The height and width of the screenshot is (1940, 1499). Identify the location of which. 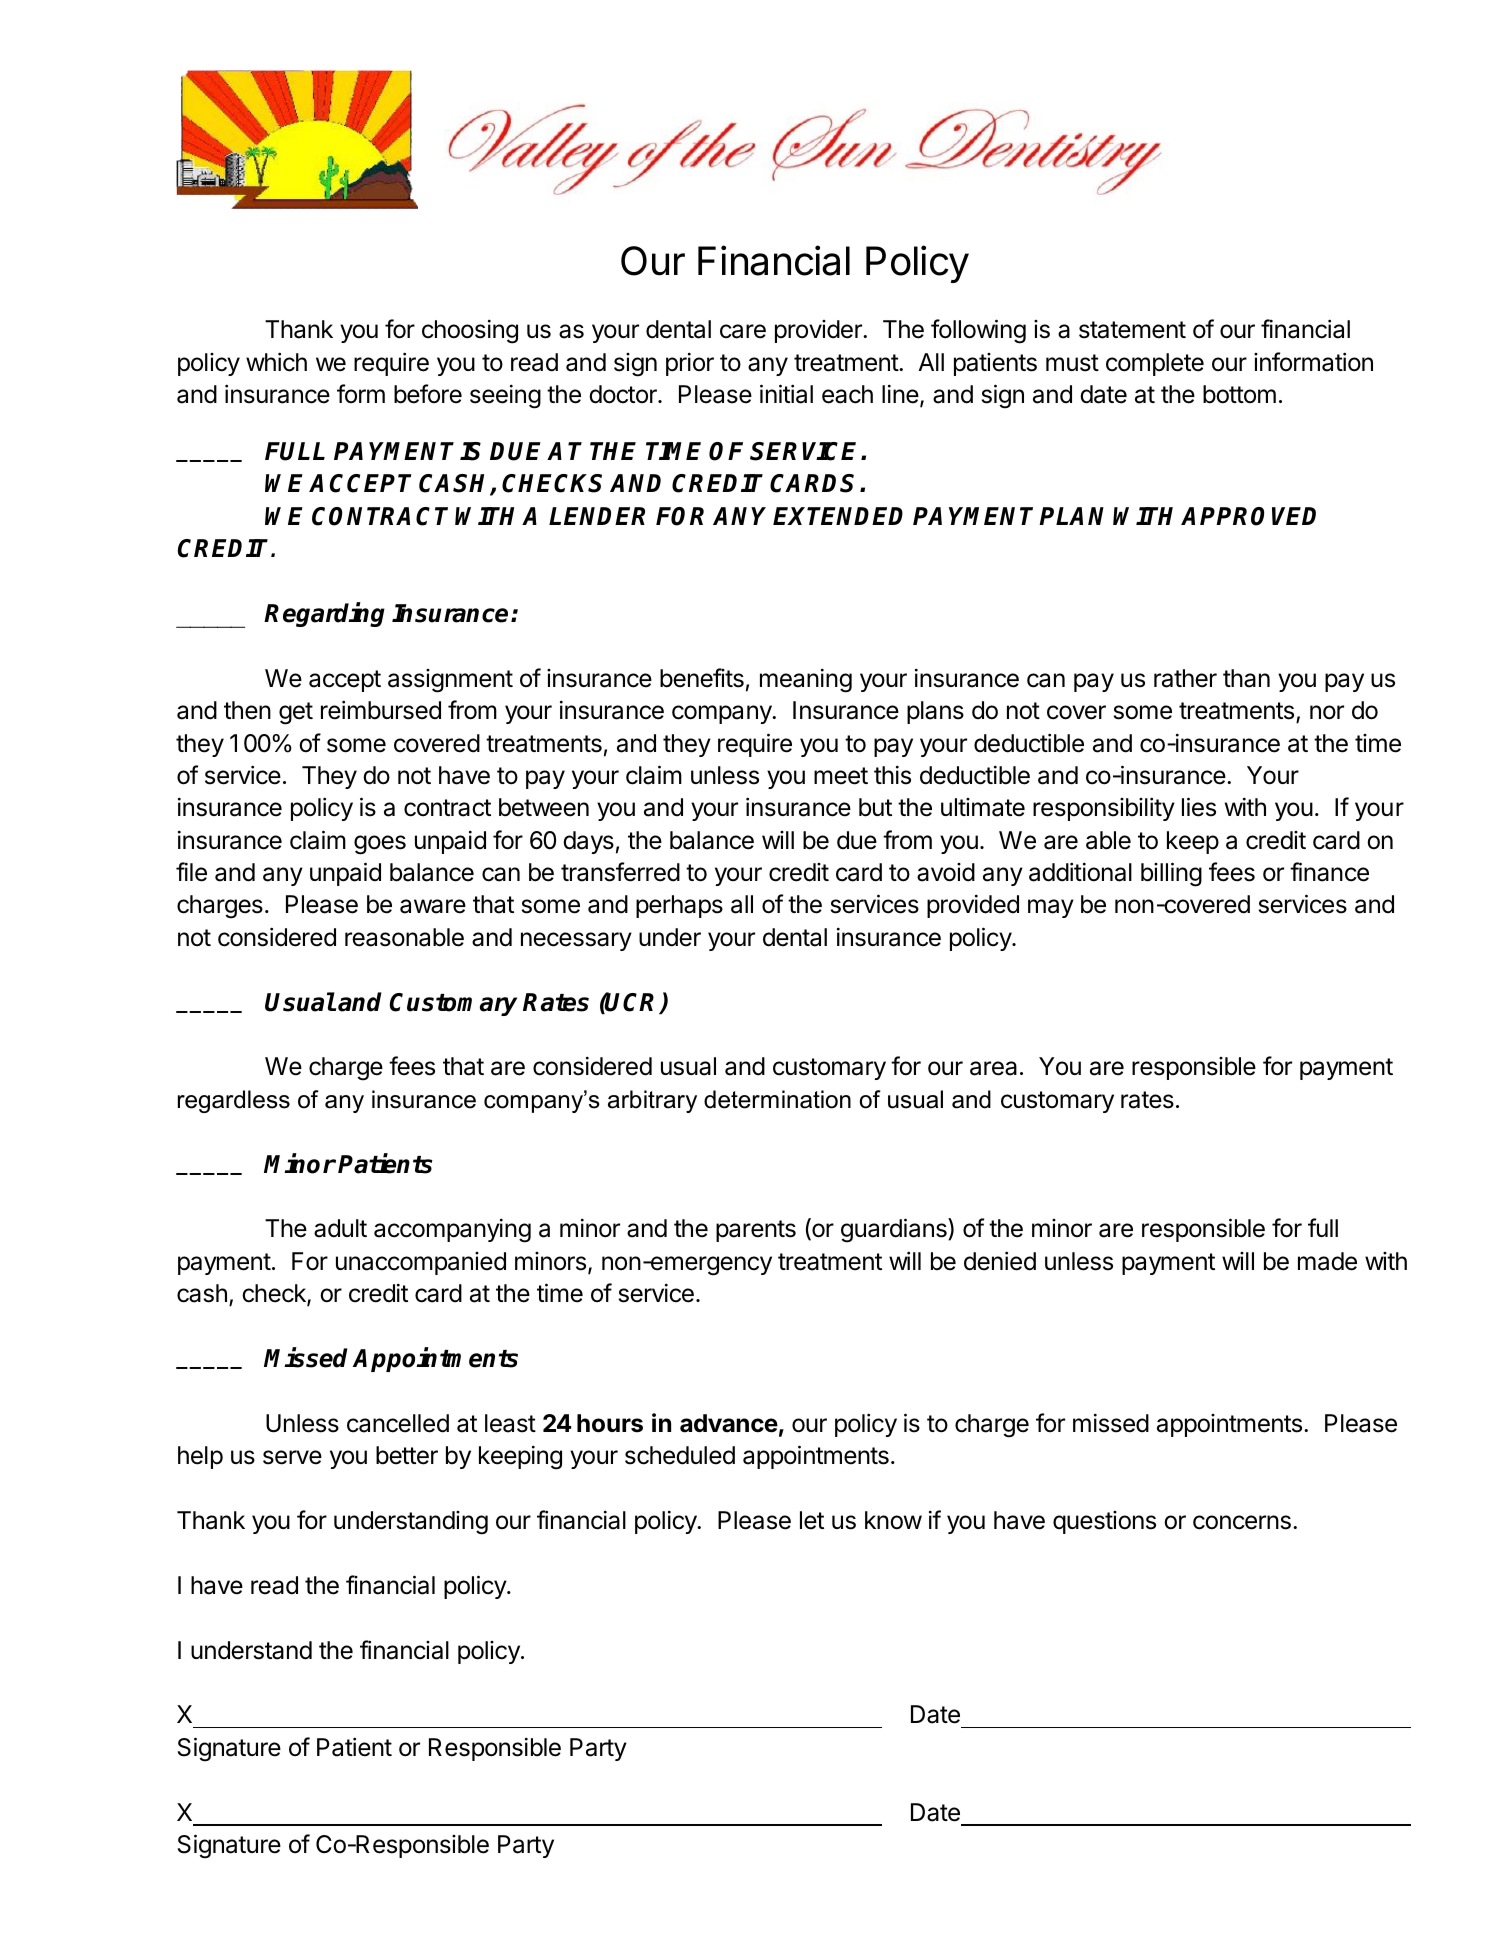
(276, 362).
